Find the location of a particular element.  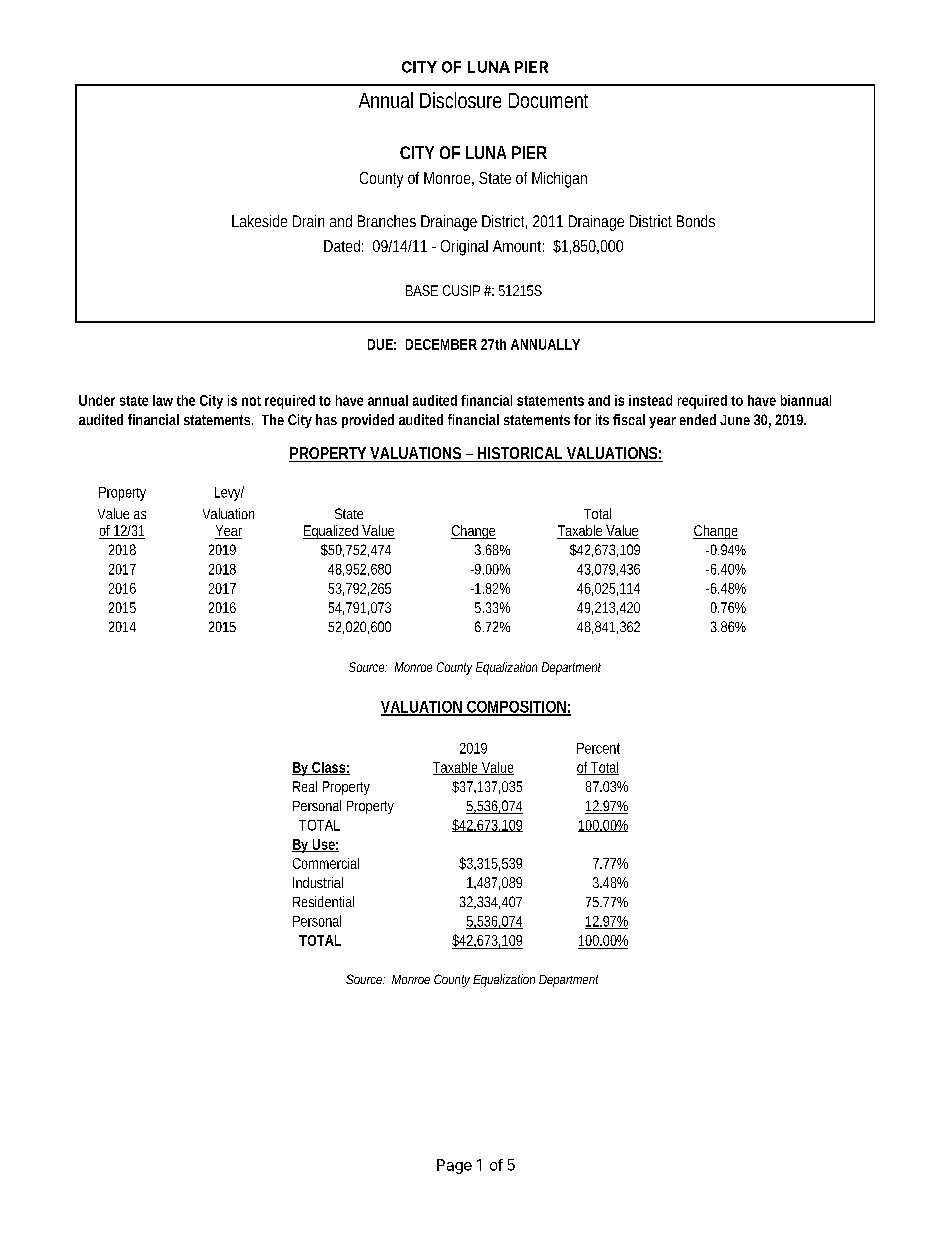

Disclosure is located at coordinates (460, 100).
